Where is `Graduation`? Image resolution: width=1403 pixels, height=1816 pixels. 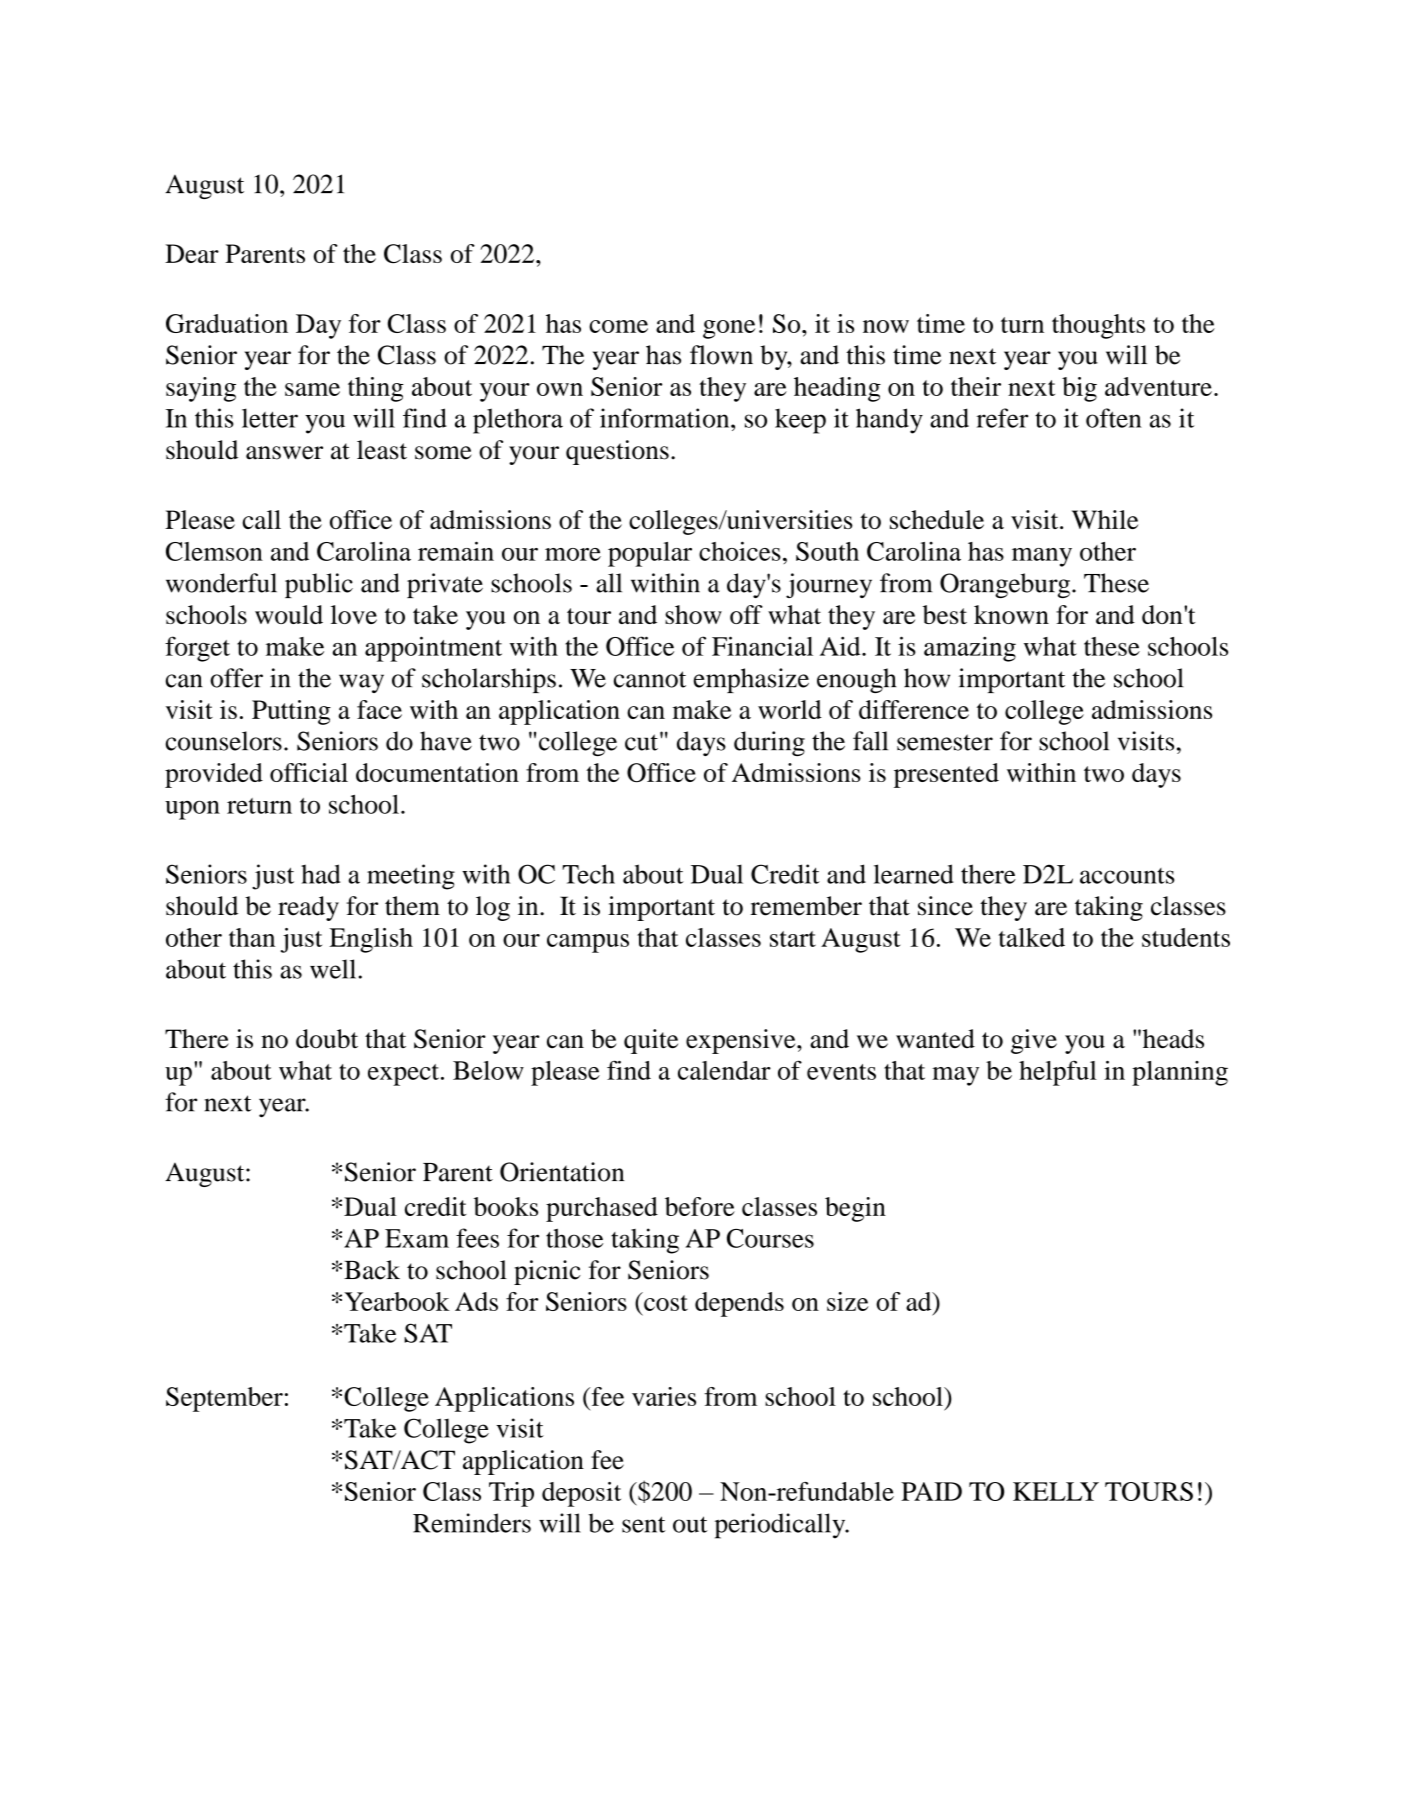 Graduation is located at coordinates (227, 323).
